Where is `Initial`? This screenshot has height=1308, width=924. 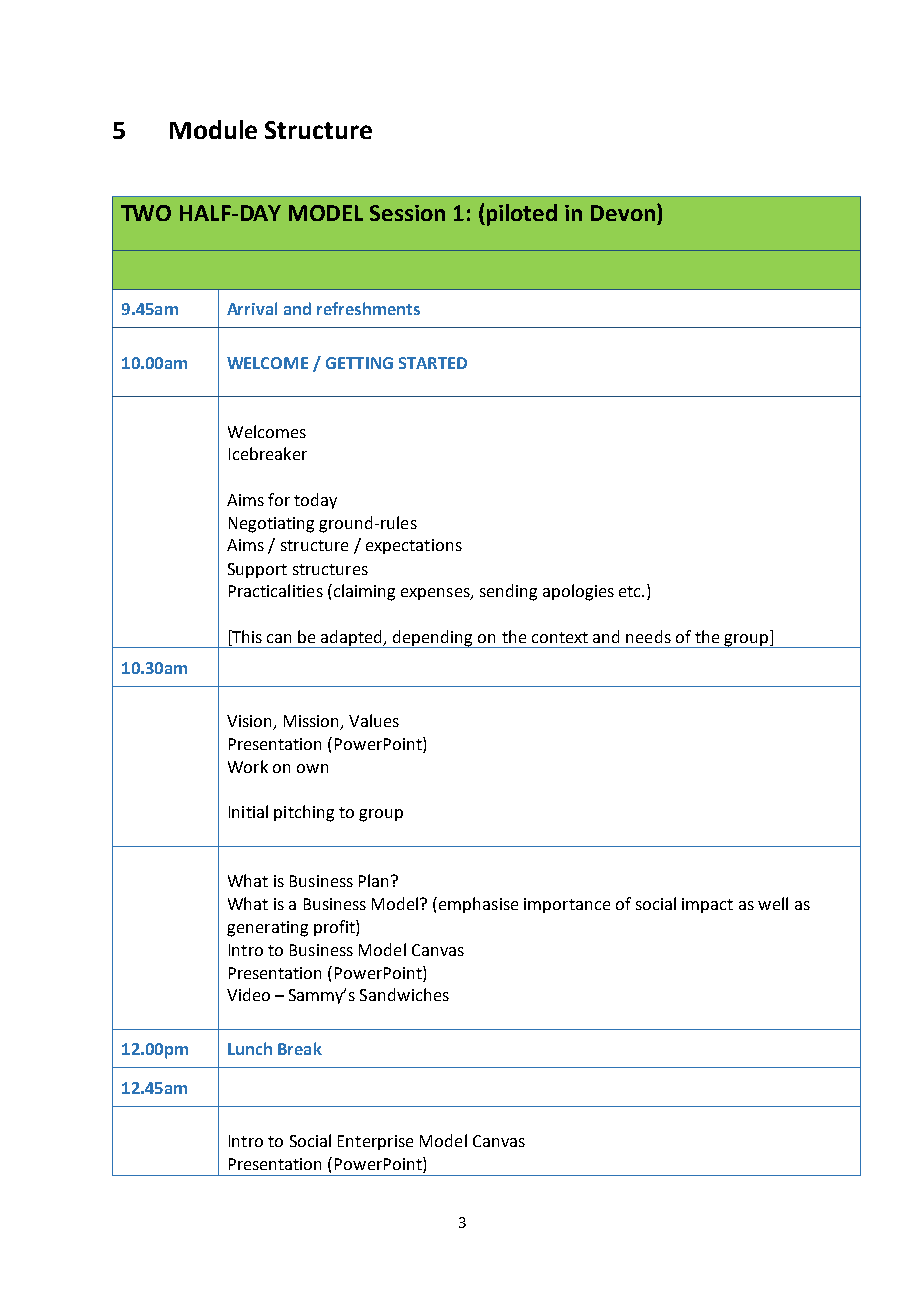
Initial is located at coordinates (248, 811).
